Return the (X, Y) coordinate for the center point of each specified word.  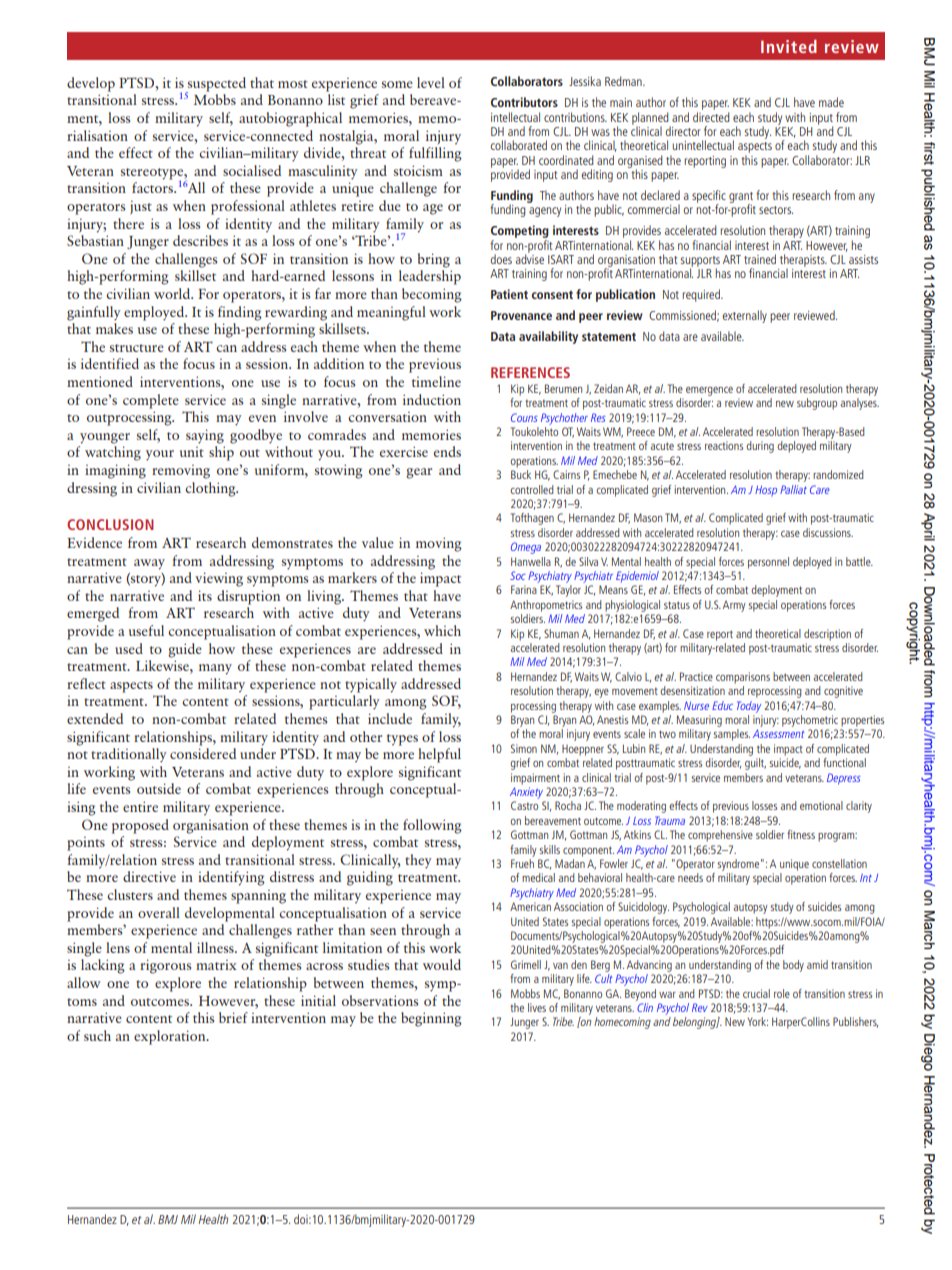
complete (151, 401)
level (431, 82)
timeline (436, 381)
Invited (789, 46)
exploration (171, 1037)
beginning (431, 1019)
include (390, 718)
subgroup (817, 404)
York (758, 1021)
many (215, 669)
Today (749, 707)
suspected (216, 85)
